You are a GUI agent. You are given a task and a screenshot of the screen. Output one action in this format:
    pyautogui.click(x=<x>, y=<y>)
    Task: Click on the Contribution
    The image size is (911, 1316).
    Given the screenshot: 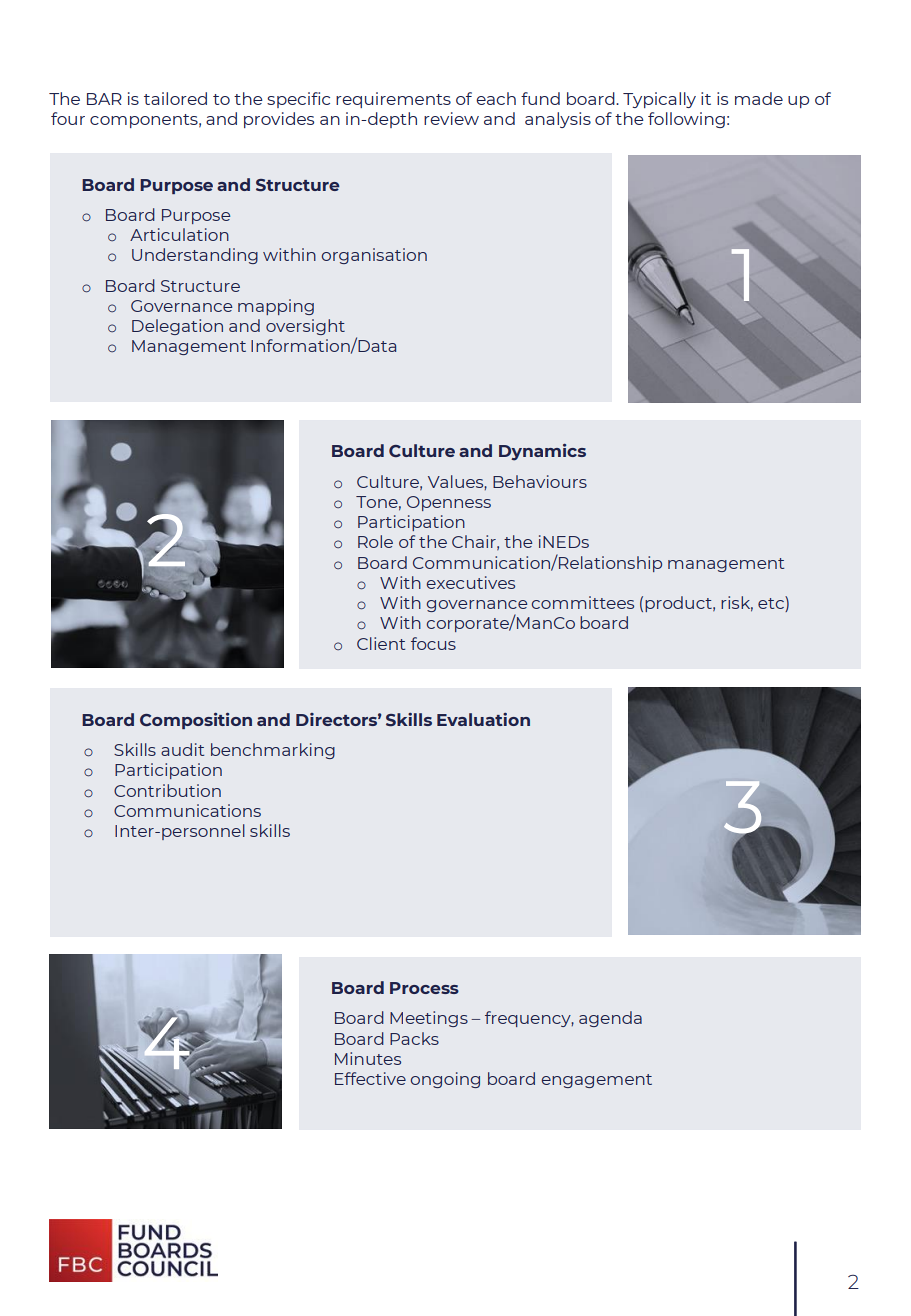 What is the action you would take?
    pyautogui.click(x=167, y=790)
